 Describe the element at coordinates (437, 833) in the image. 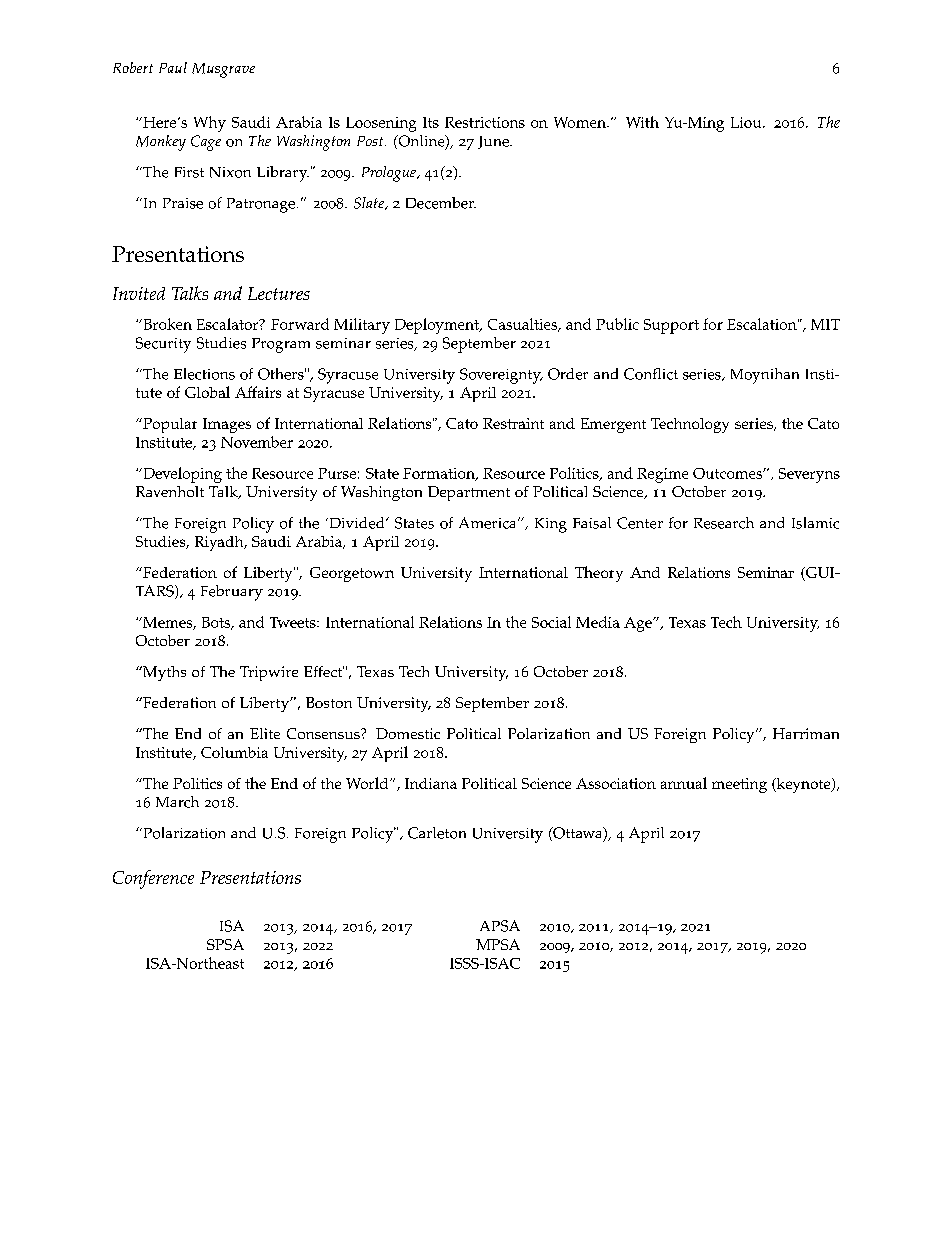

I see `Carleton` at that location.
